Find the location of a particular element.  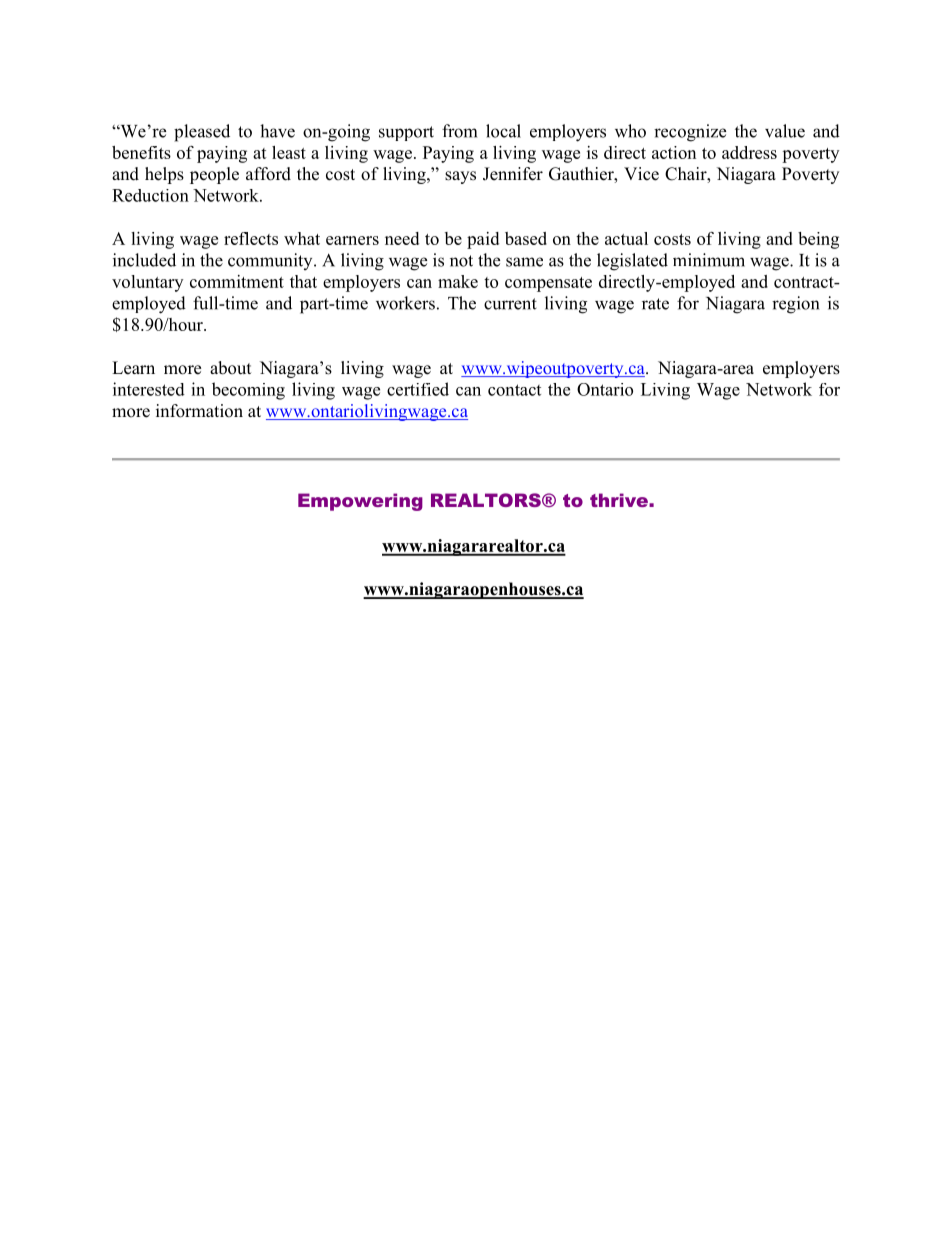

address is located at coordinates (749, 152).
